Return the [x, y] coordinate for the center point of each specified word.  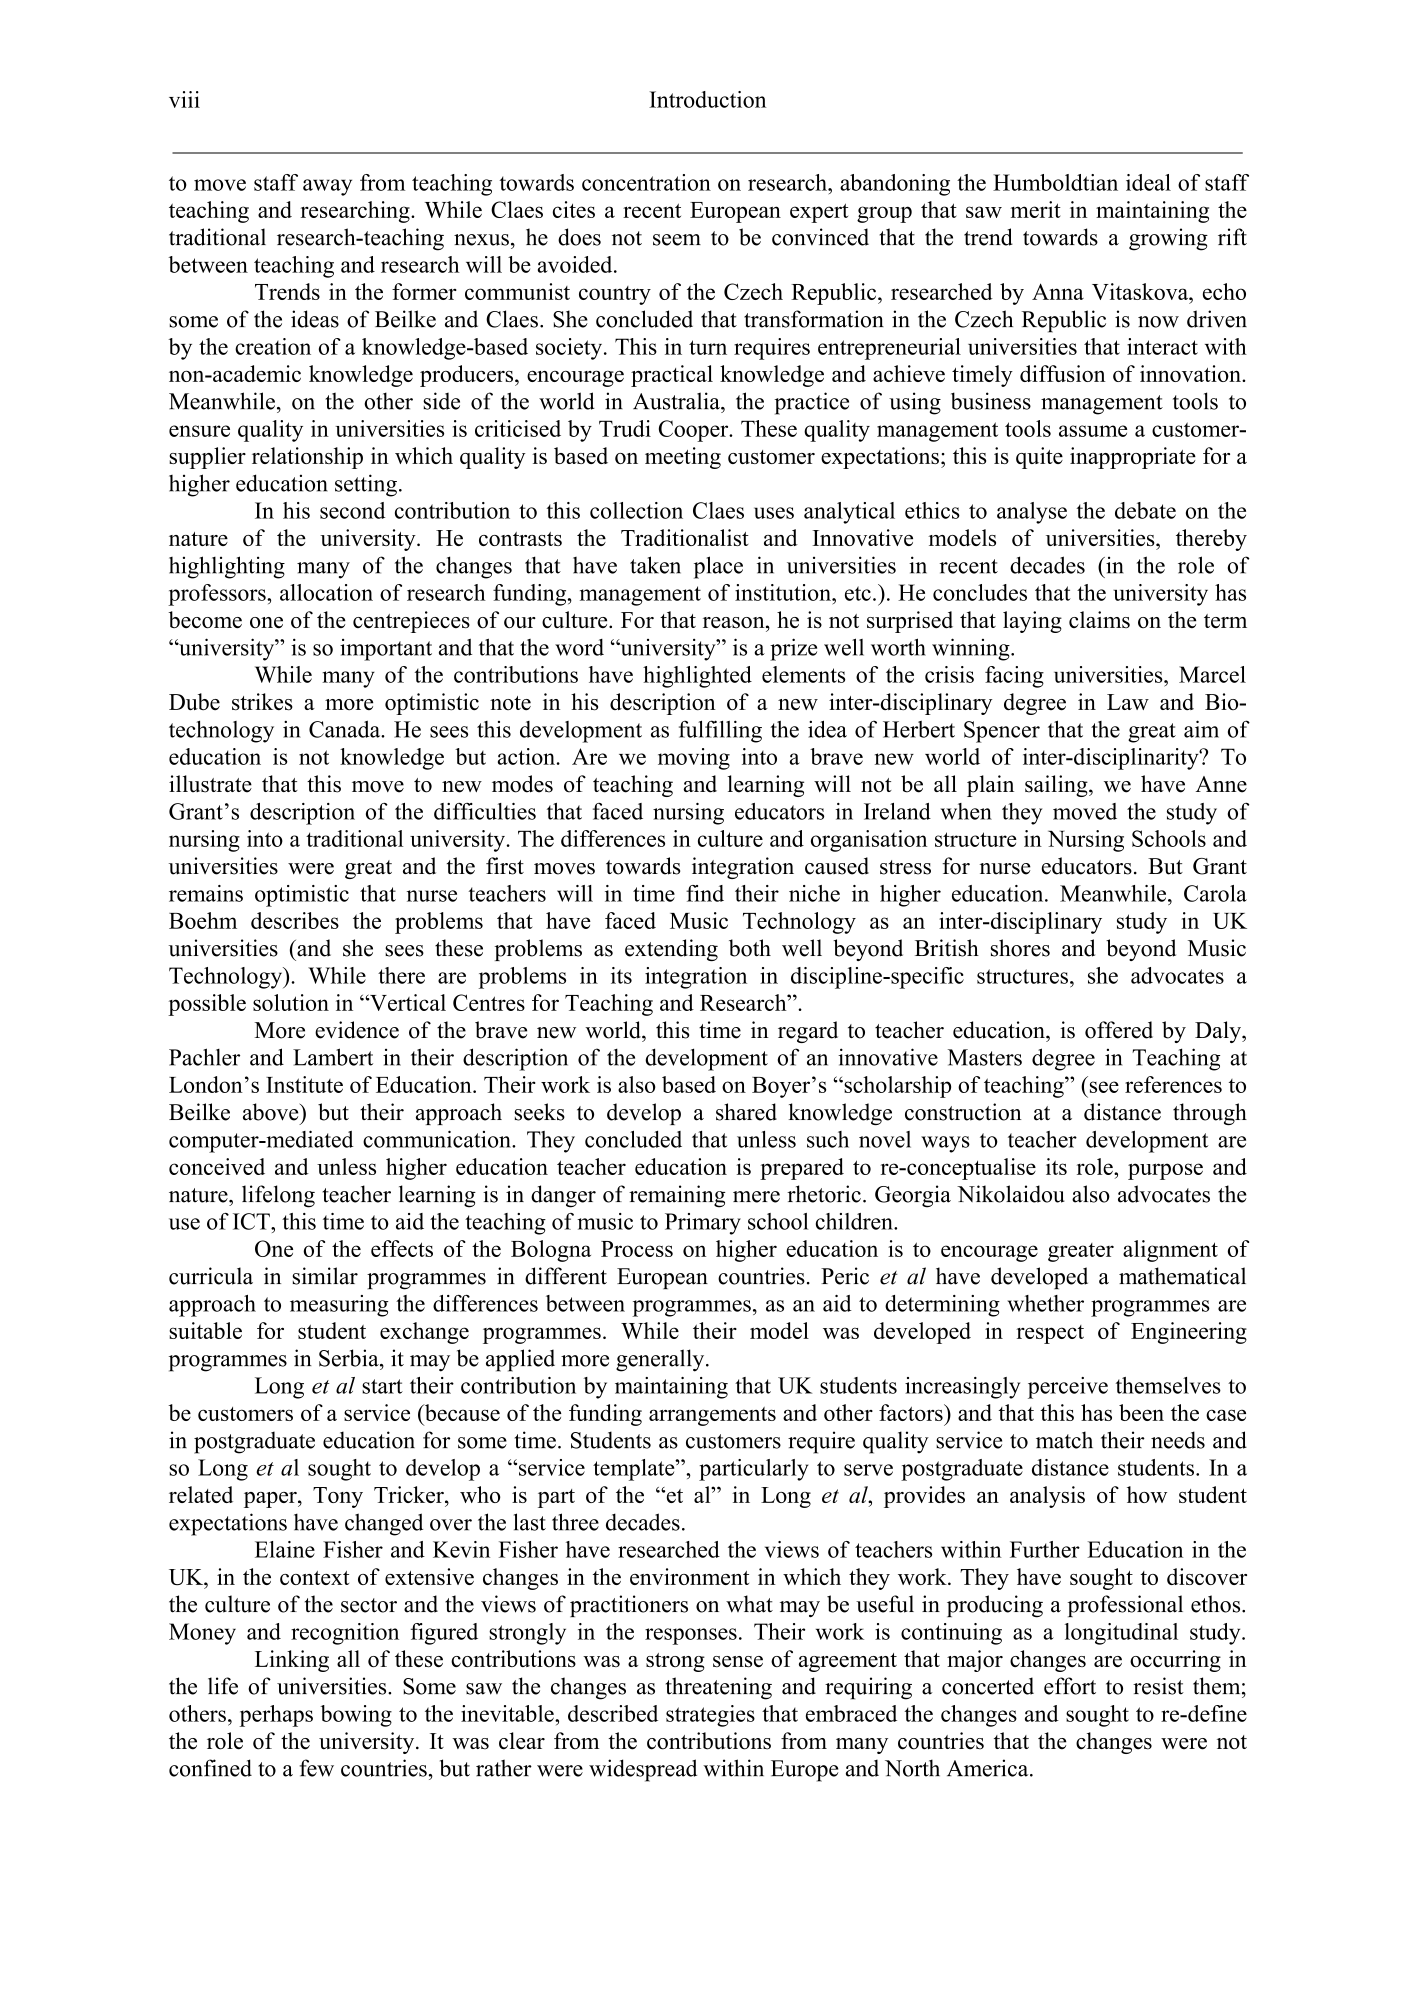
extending [671, 950]
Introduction [707, 99]
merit [1036, 209]
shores [1020, 948]
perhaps [276, 1716]
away [327, 187]
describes [295, 920]
